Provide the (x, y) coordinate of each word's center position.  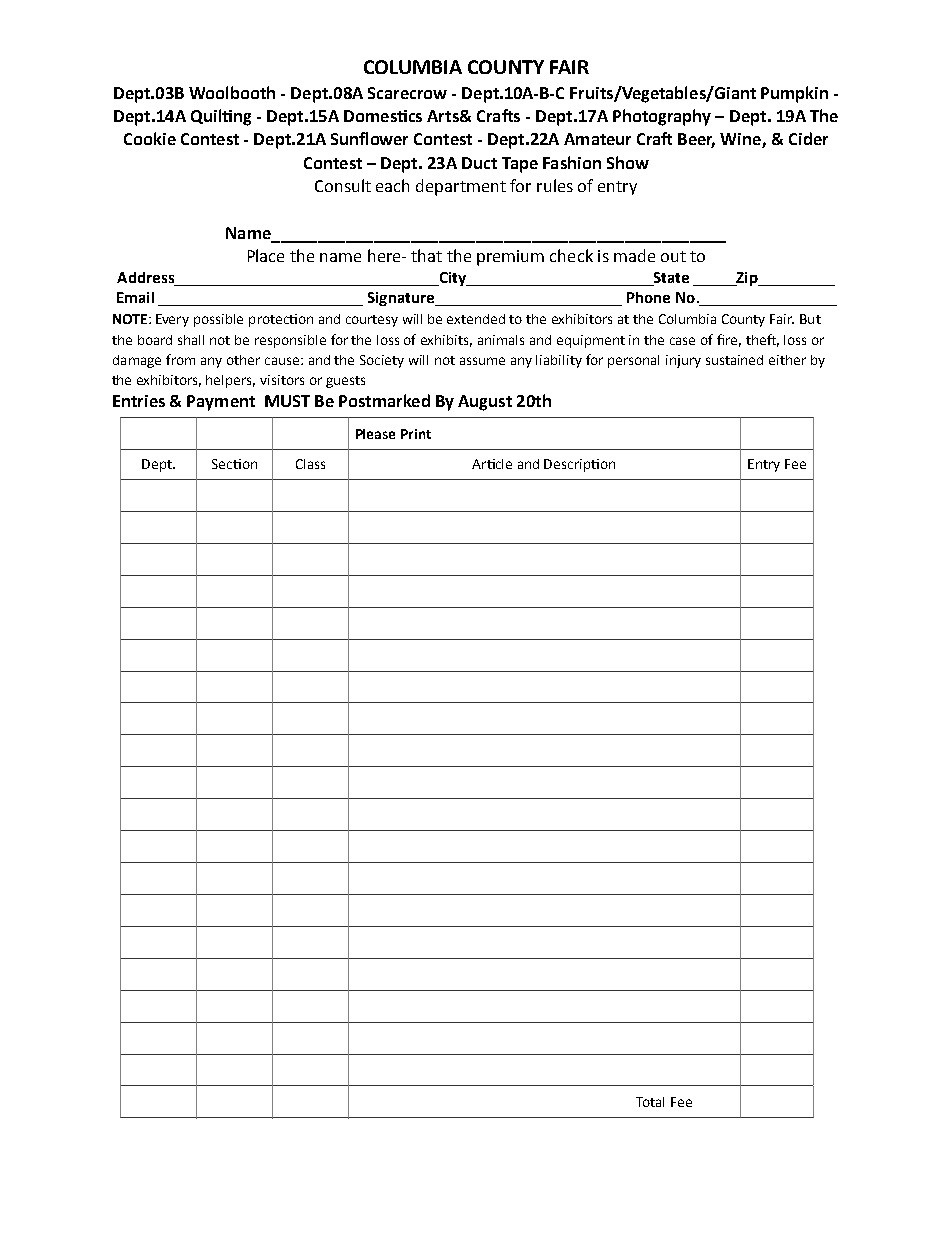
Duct (479, 163)
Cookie (150, 138)
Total (650, 1102)
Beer (696, 140)
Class (310, 464)
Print (416, 434)
